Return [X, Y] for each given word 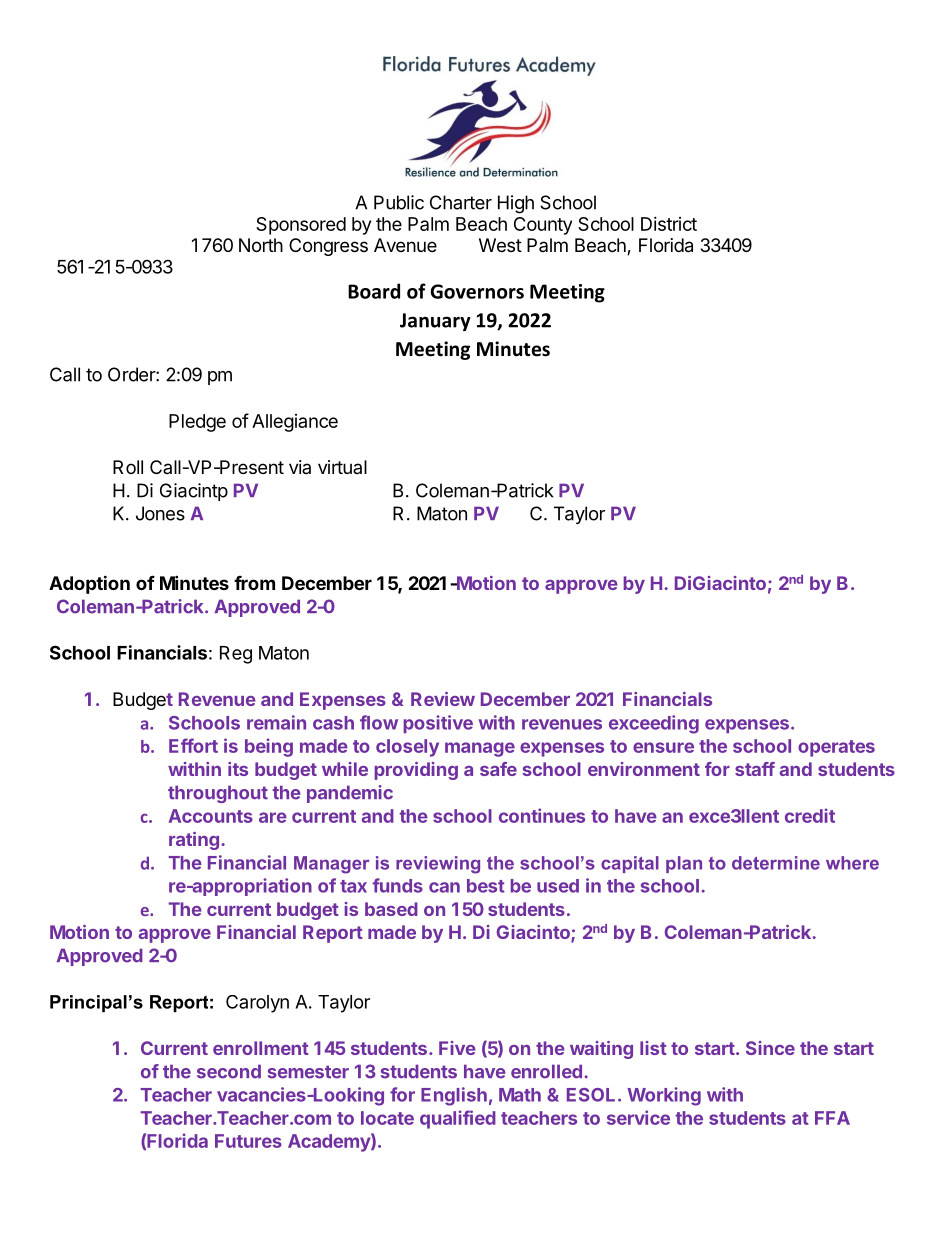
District [669, 224]
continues [542, 815]
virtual [342, 467]
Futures [248, 1141]
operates [836, 748]
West [500, 245]
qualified [458, 1119]
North [261, 245]
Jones [160, 513]
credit [810, 815]
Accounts [211, 816]
